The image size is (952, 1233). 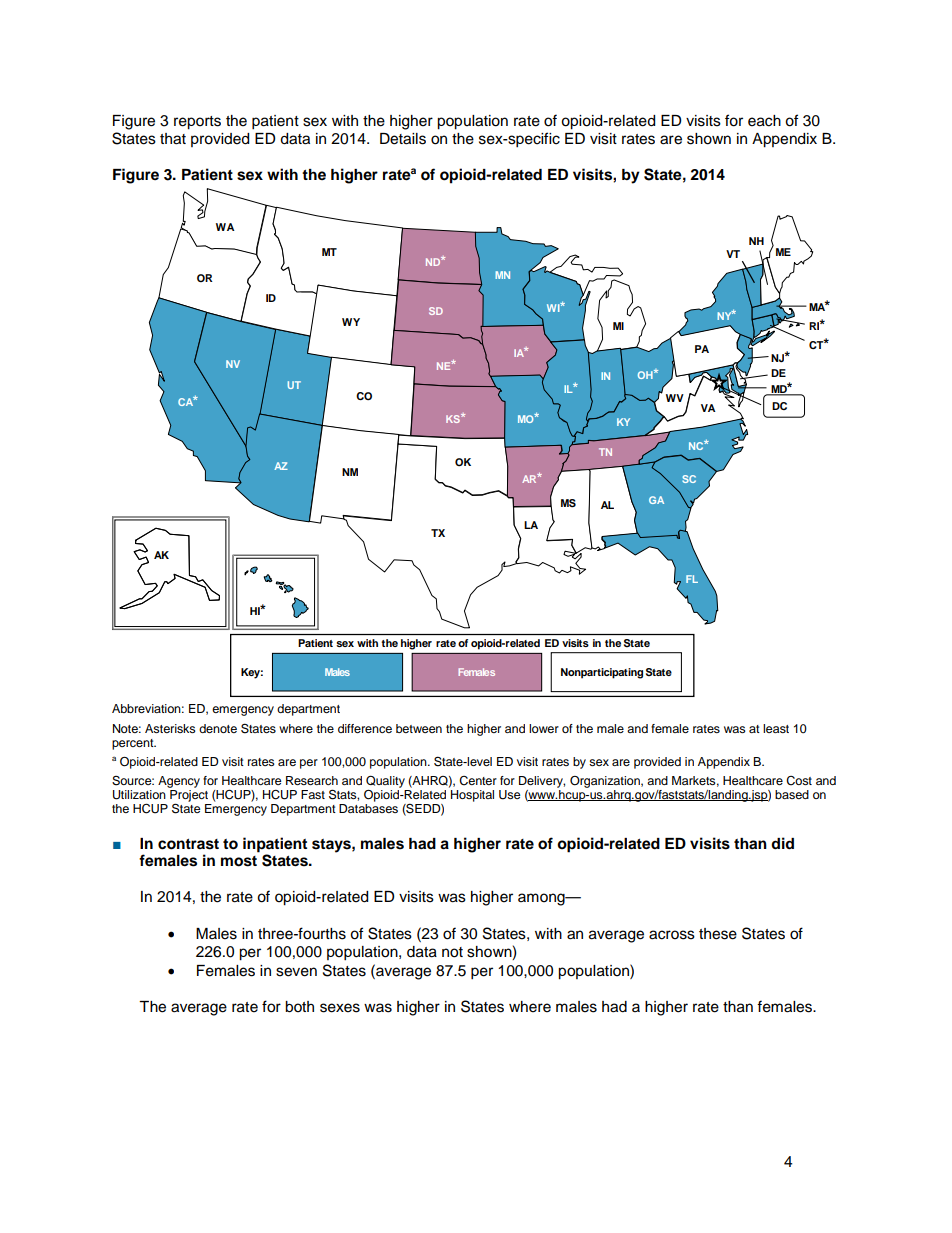 I want to click on between, so click(x=419, y=728).
